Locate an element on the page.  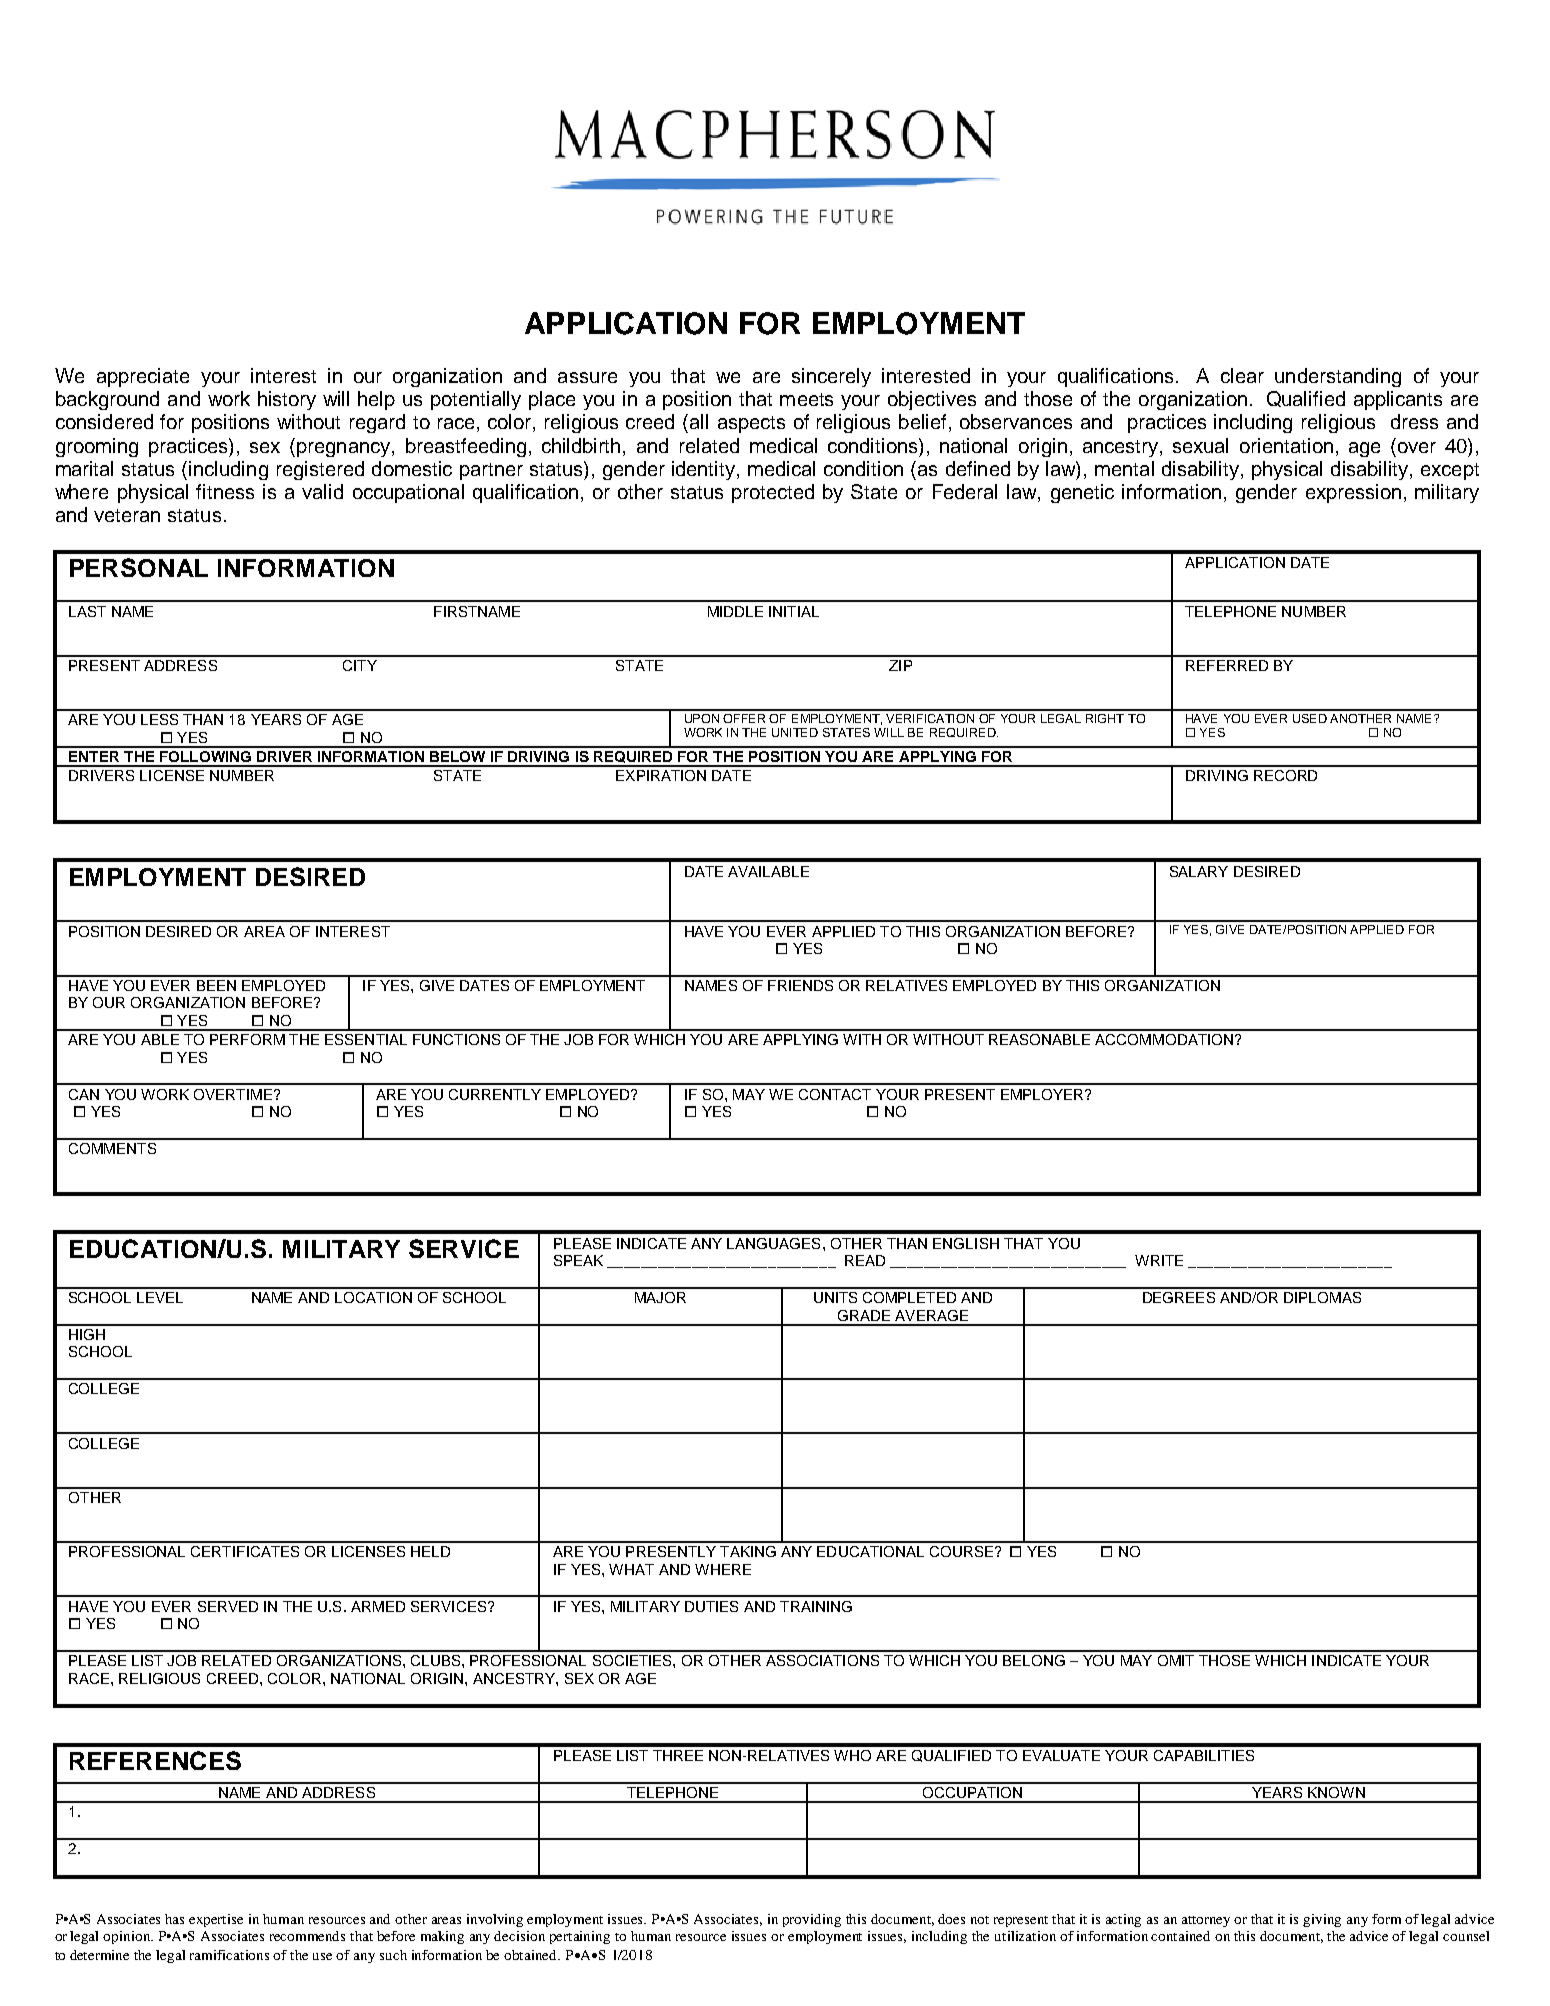
LEVEL is located at coordinates (160, 1297).
